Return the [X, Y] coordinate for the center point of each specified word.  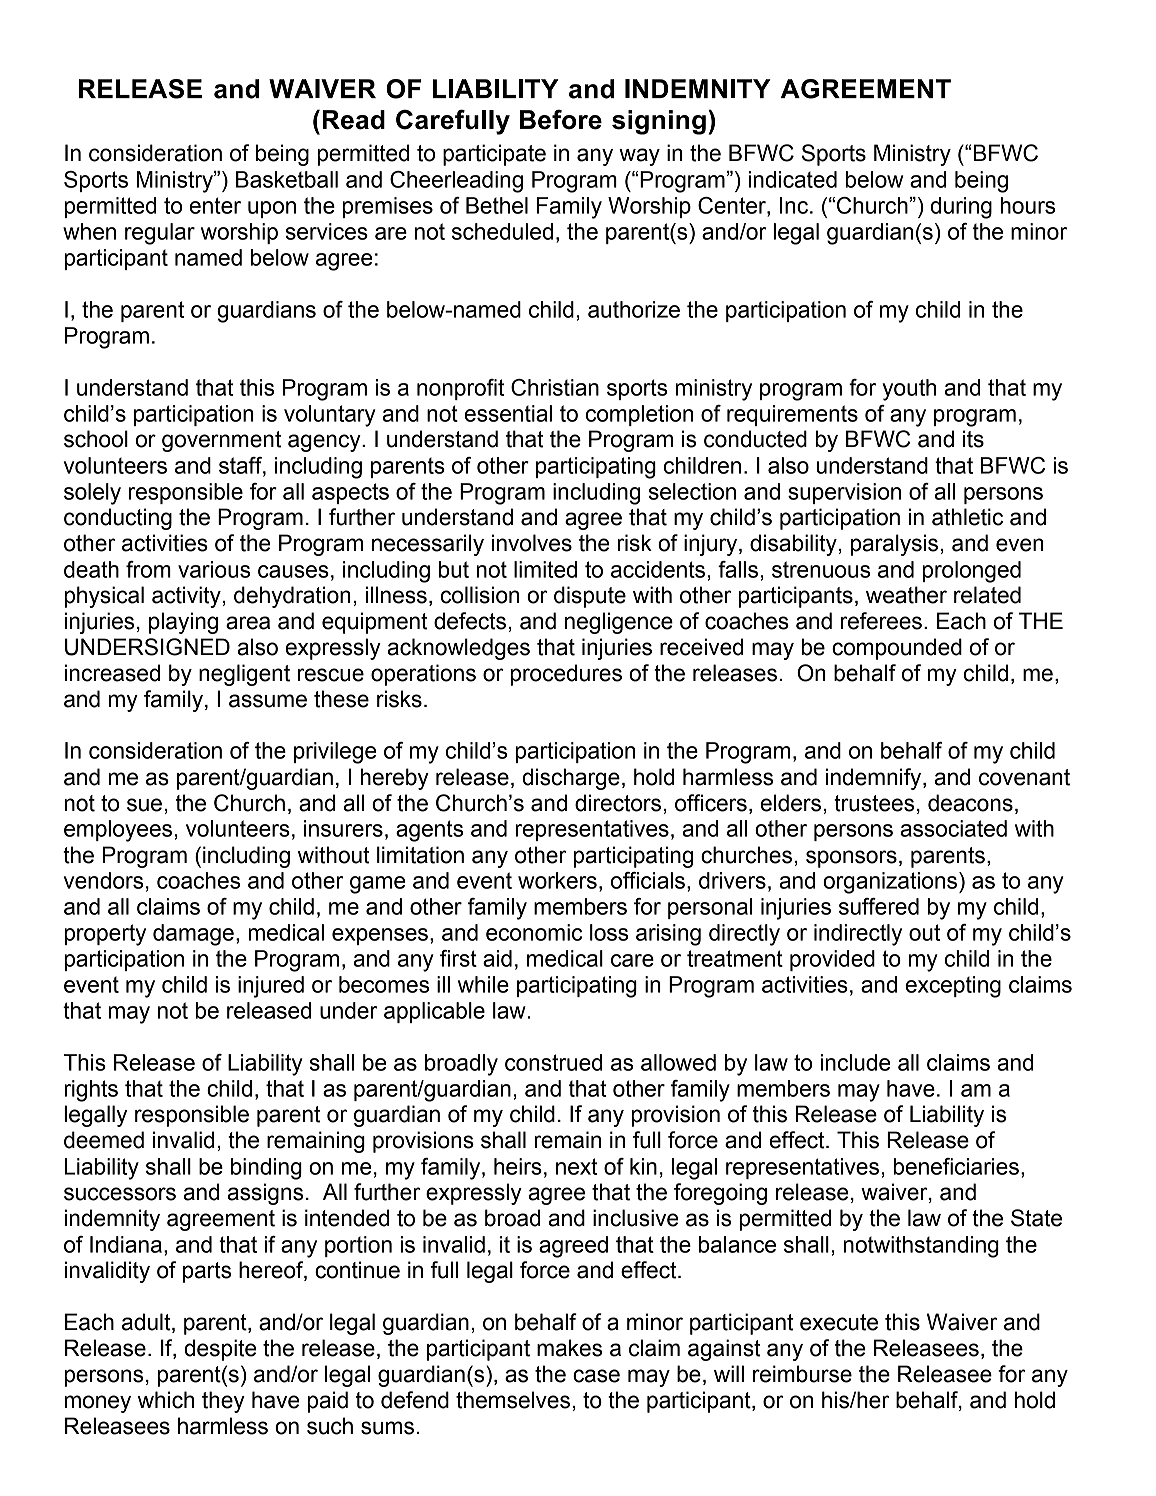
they [223, 1402]
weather [906, 595]
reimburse [802, 1374]
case [596, 1376]
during [961, 208]
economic [534, 932]
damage [193, 935]
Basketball [287, 179]
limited [545, 569]
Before [561, 119]
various [214, 569]
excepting [953, 987]
